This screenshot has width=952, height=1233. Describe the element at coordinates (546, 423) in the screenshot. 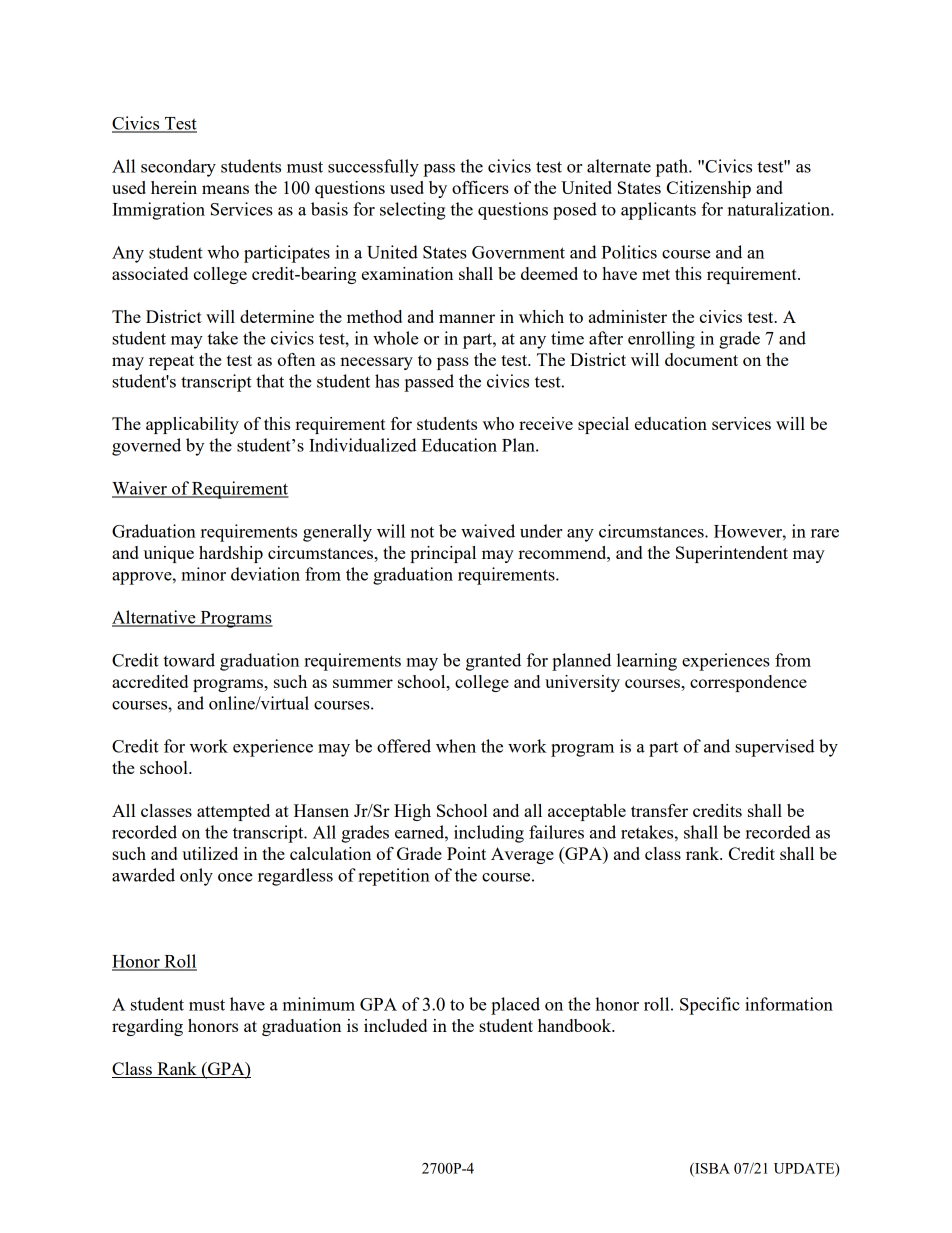

I see `receive` at that location.
